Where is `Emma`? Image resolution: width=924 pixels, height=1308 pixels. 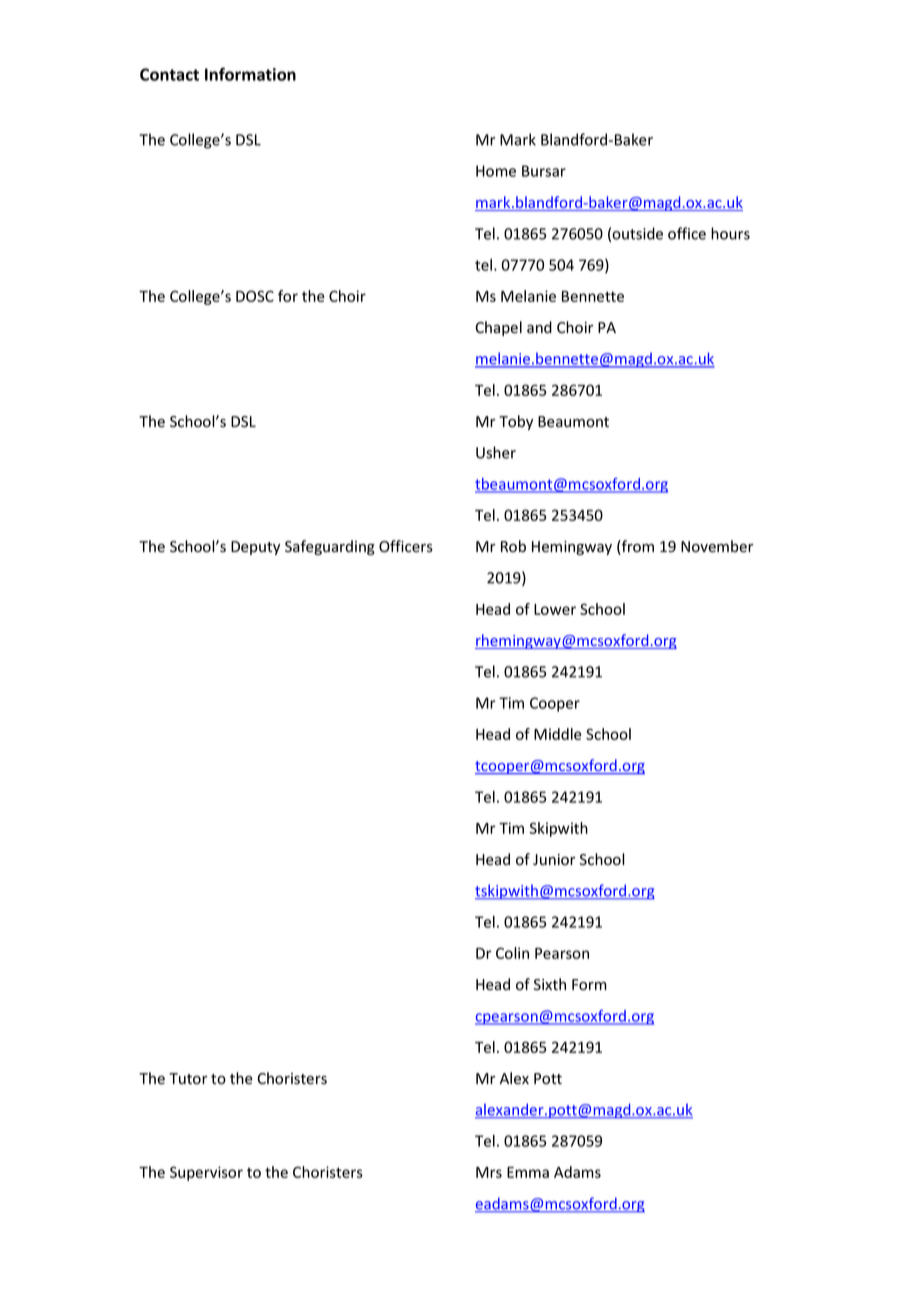
Emma is located at coordinates (528, 1172).
